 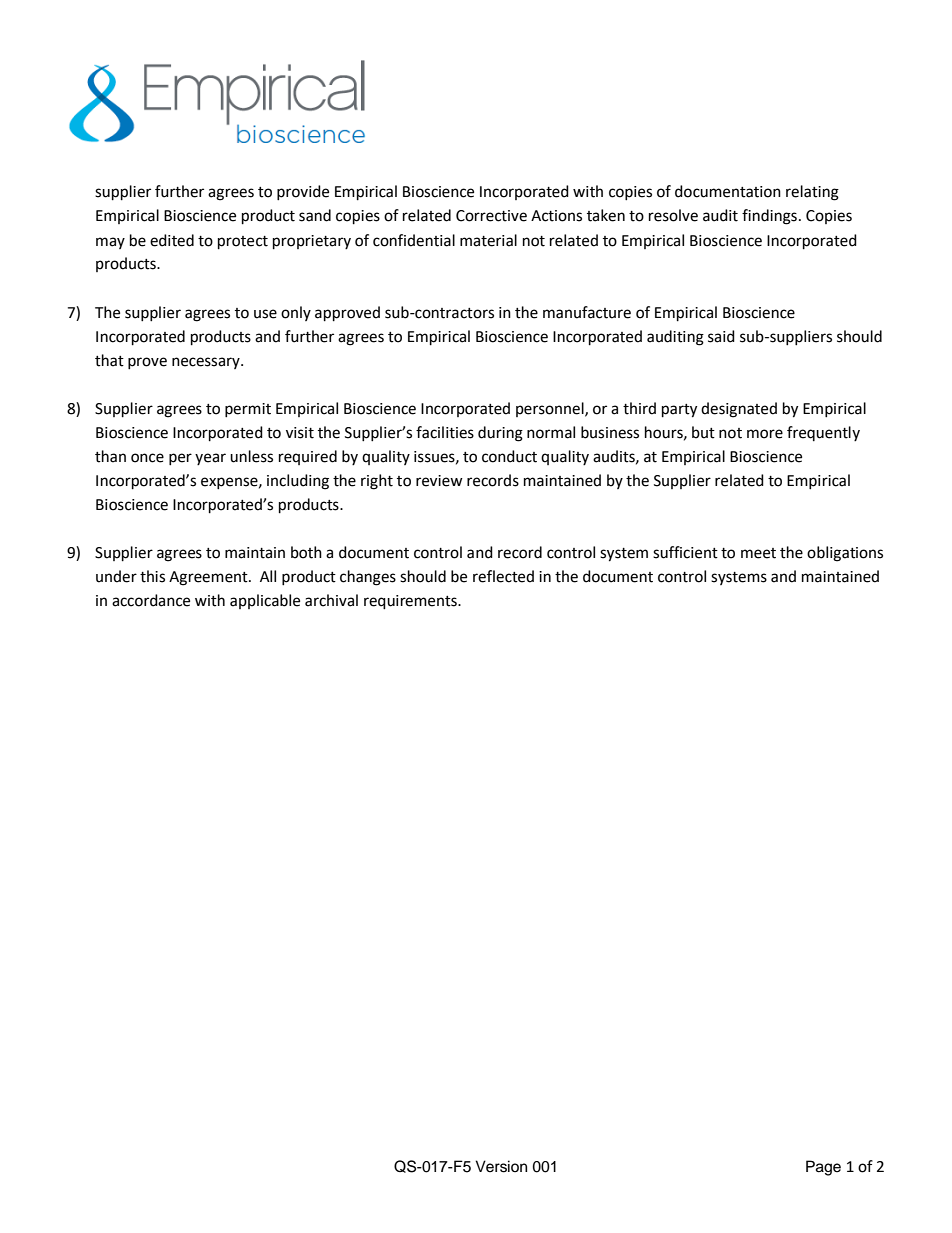 What do you see at coordinates (823, 1168) in the screenshot?
I see `Page` at bounding box center [823, 1168].
